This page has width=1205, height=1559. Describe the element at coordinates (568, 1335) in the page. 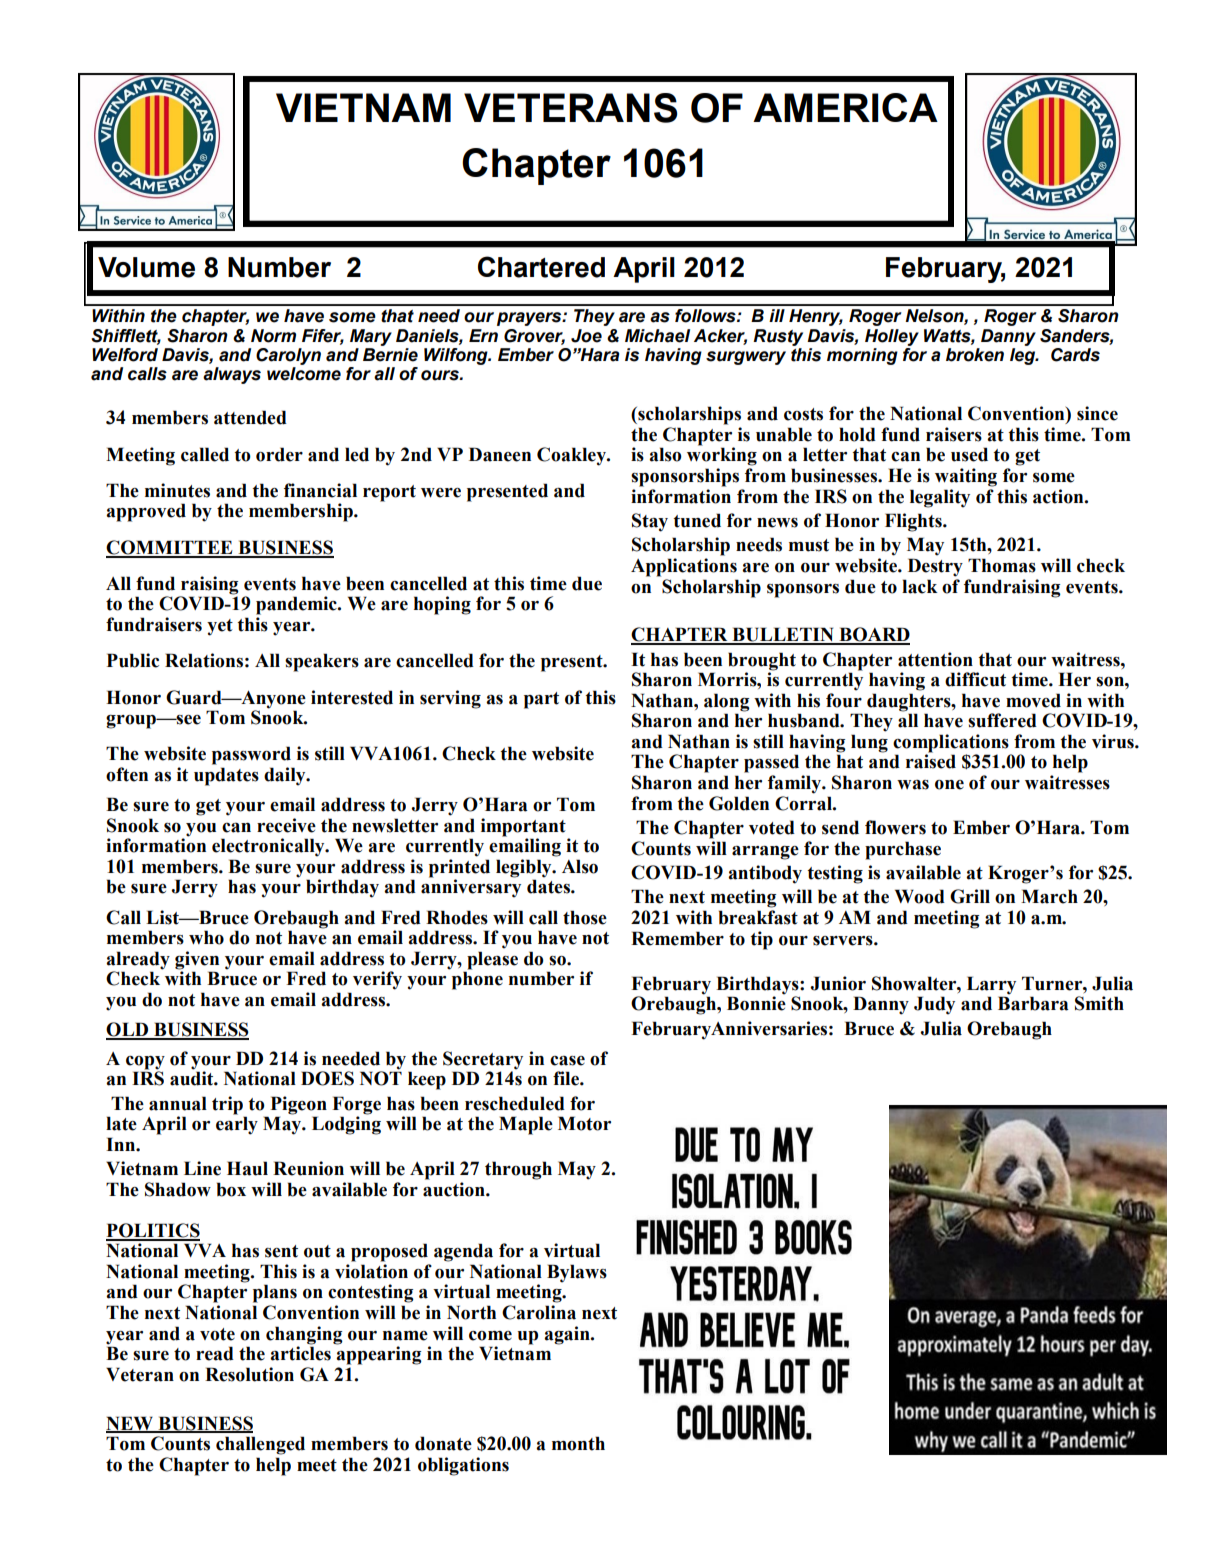

I see `again` at that location.
